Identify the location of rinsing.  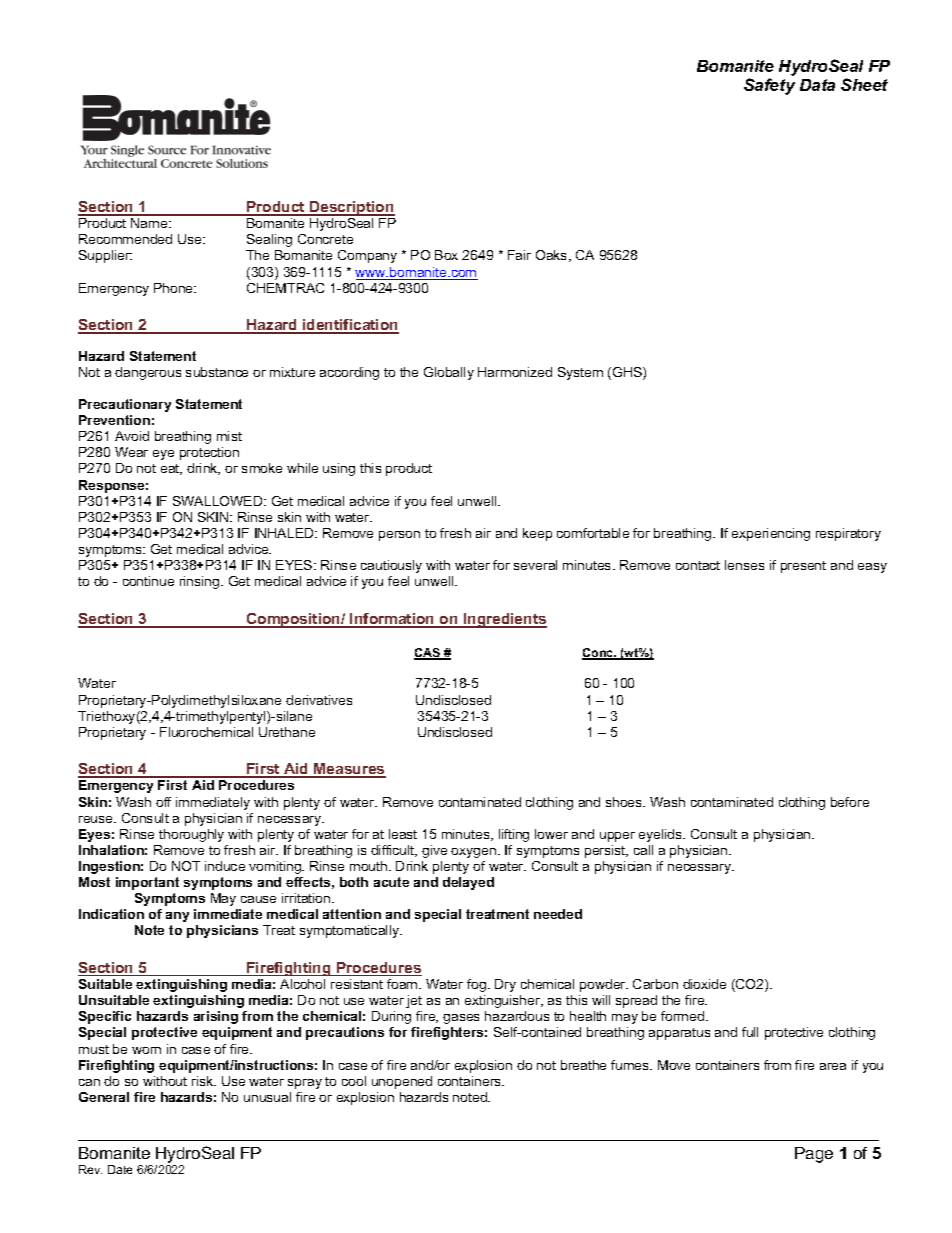
(201, 582).
